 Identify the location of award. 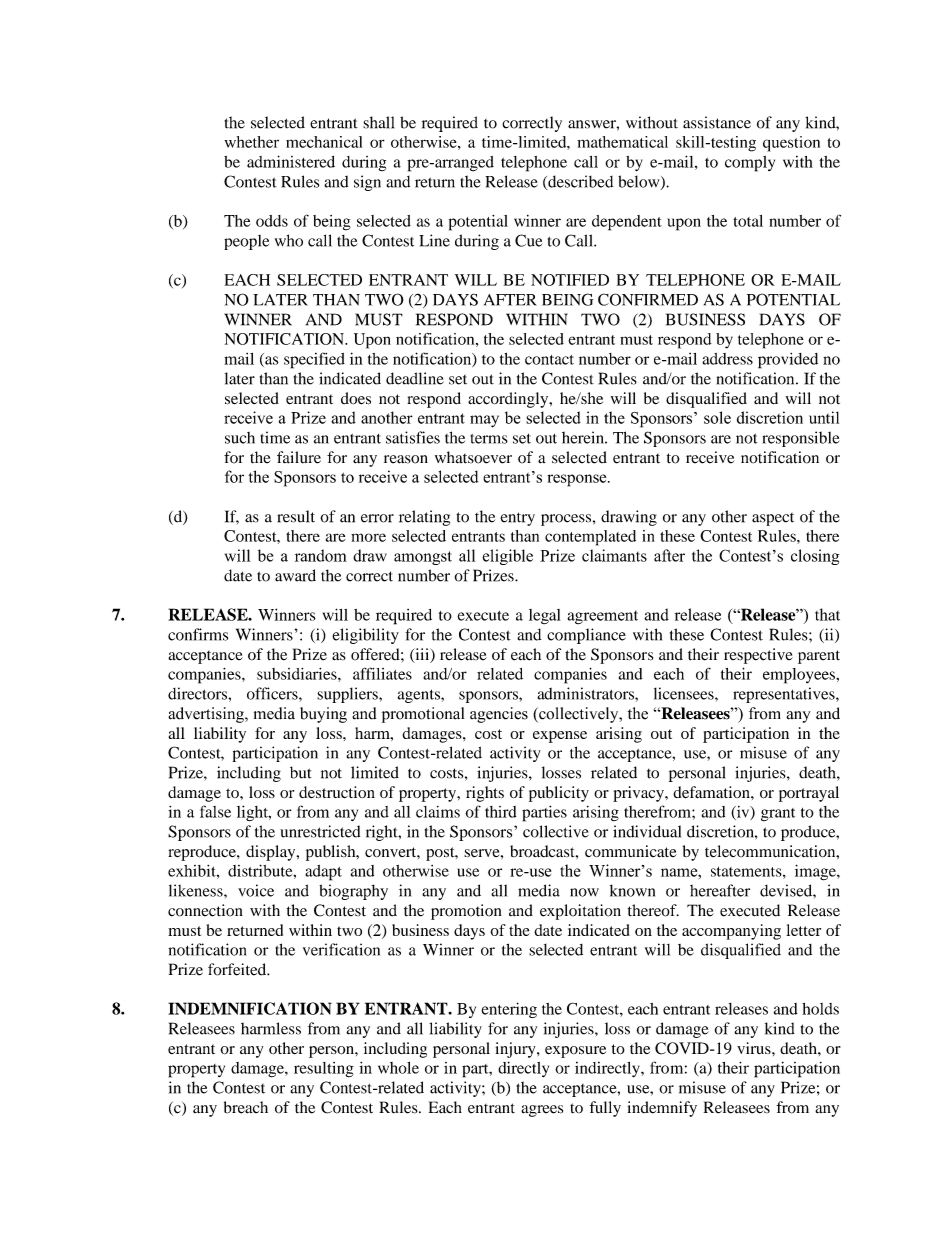
(295, 575).
